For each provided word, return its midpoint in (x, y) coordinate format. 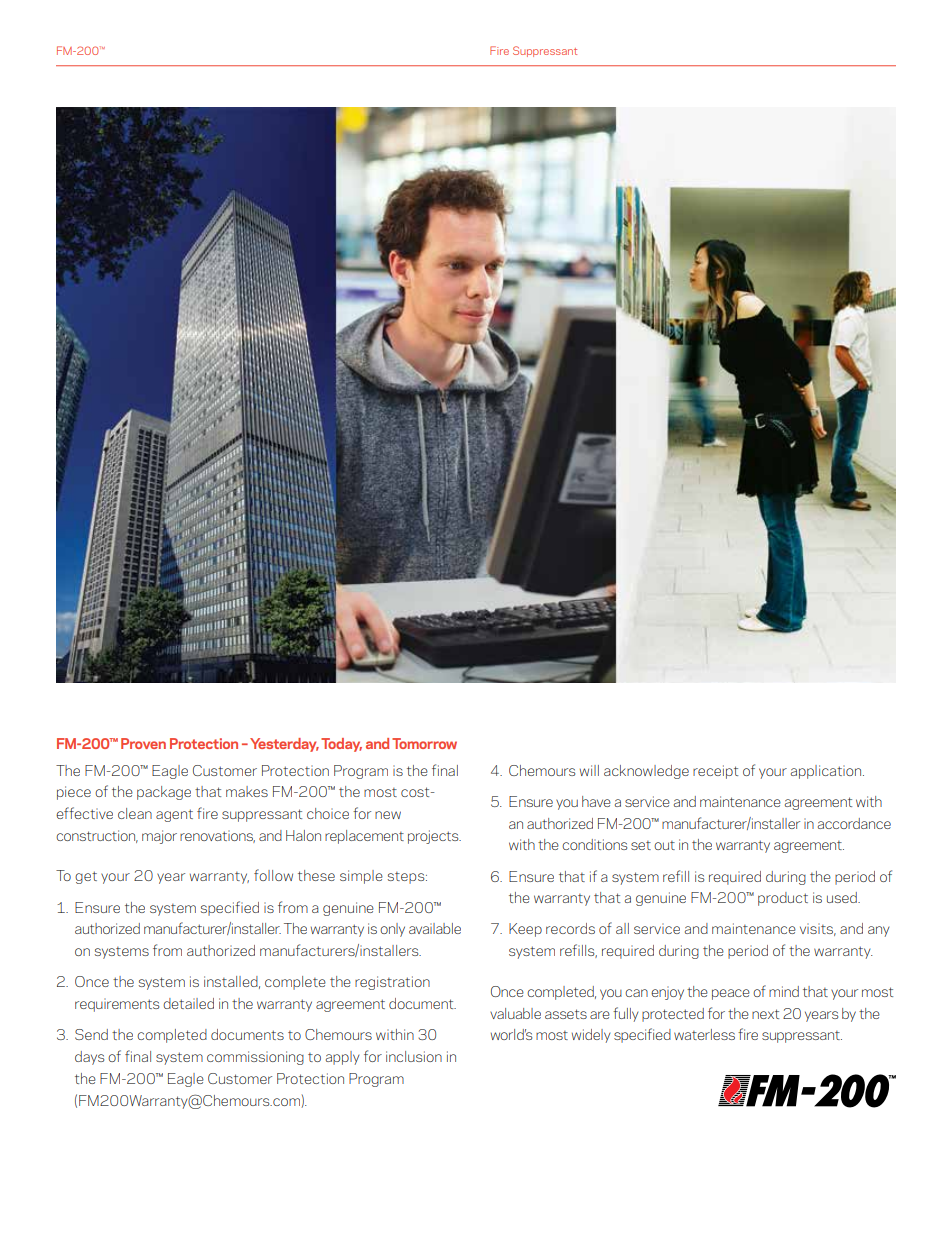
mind (784, 991)
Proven (143, 743)
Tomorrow (424, 743)
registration (392, 983)
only (392, 930)
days (89, 1058)
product (783, 899)
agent (174, 815)
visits (818, 929)
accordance (854, 823)
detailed (188, 1003)
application (827, 772)
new (388, 815)
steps (407, 878)
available (435, 928)
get (86, 877)
